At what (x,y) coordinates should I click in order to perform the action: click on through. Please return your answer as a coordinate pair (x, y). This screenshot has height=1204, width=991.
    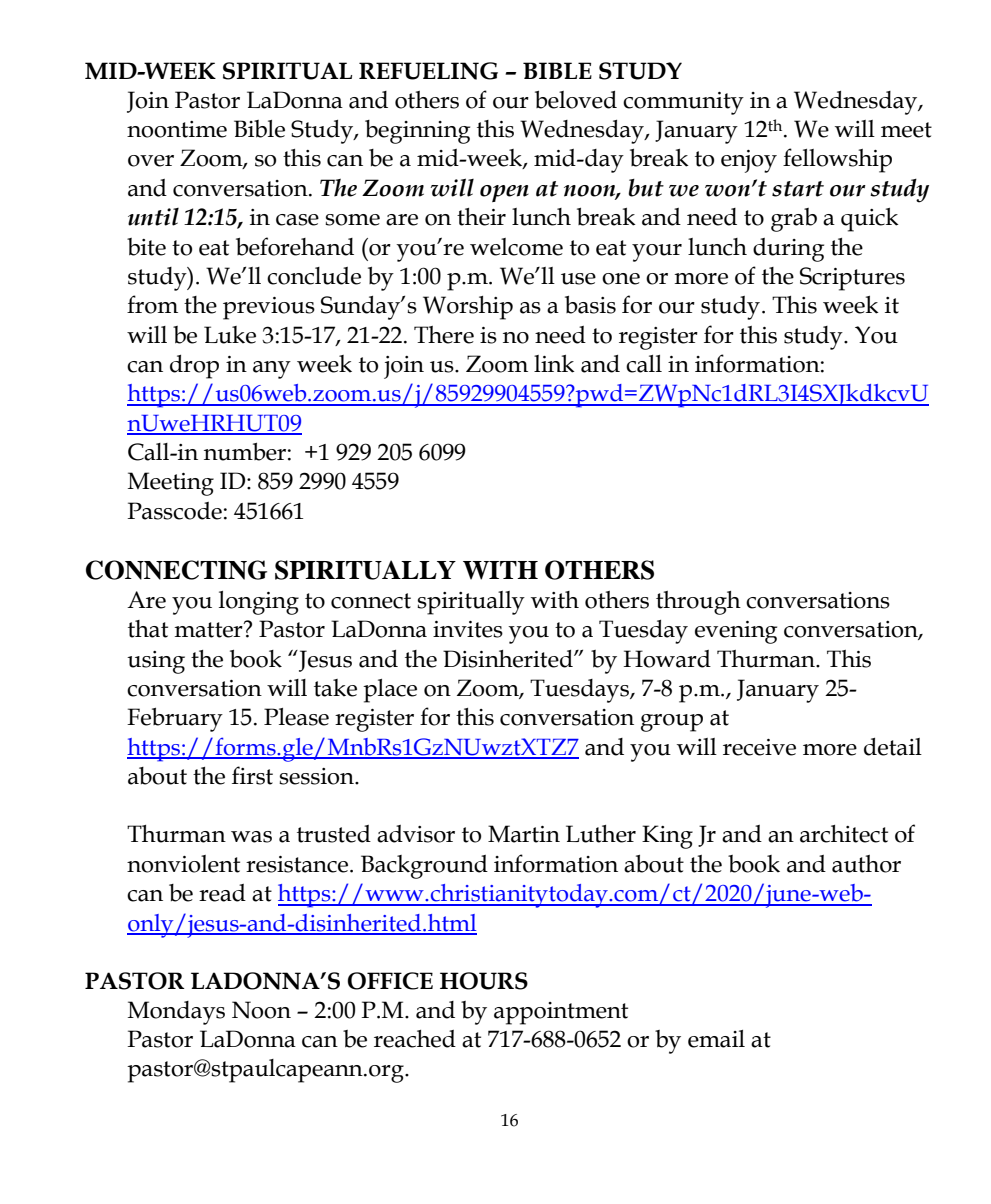
    Looking at the image, I should click on (698, 603).
